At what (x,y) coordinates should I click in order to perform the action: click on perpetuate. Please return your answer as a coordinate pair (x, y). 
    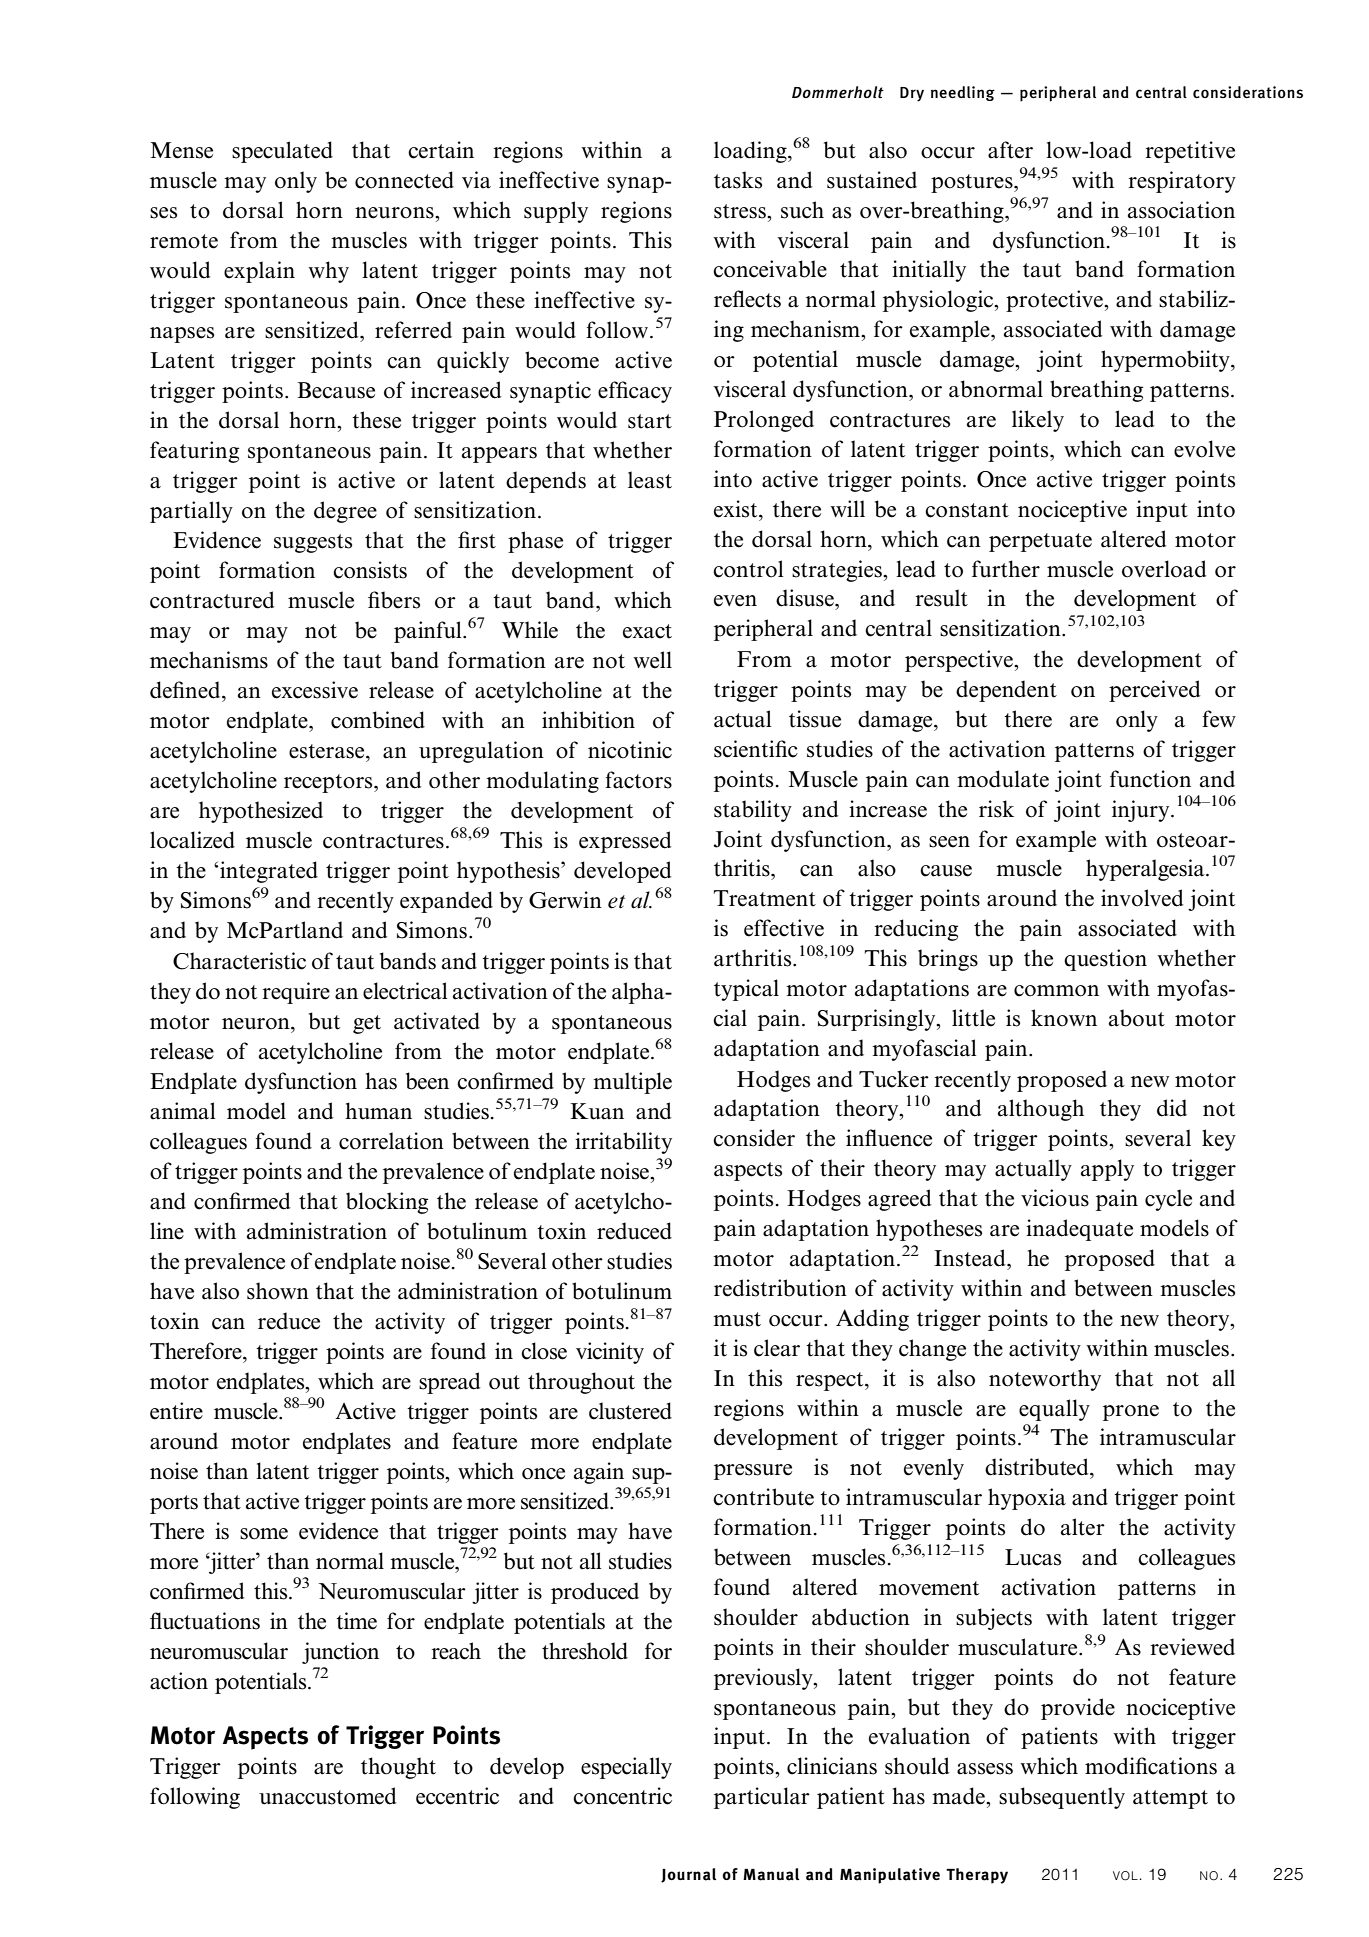
    Looking at the image, I should click on (1040, 542).
